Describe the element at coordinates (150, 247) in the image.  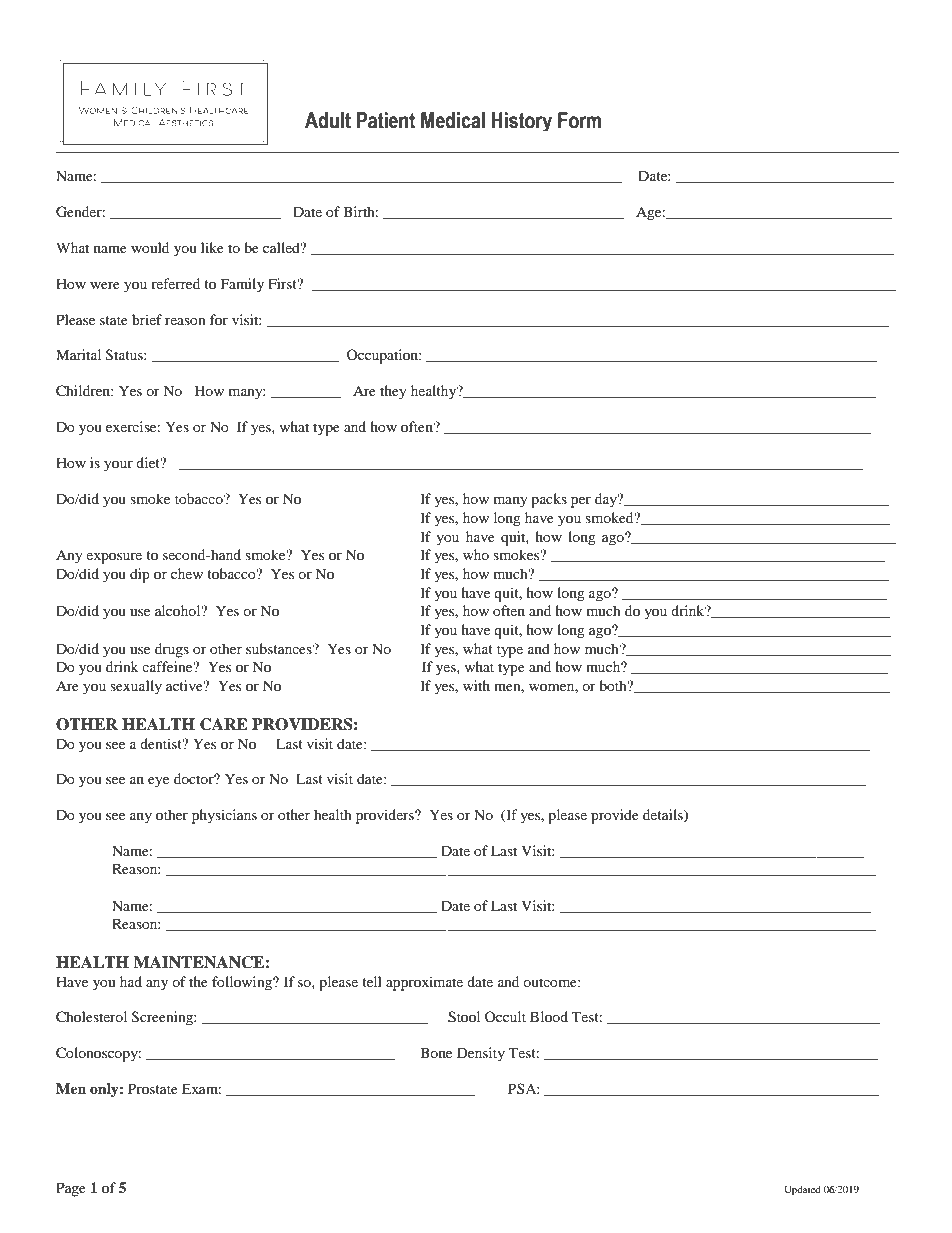
I see `would` at that location.
